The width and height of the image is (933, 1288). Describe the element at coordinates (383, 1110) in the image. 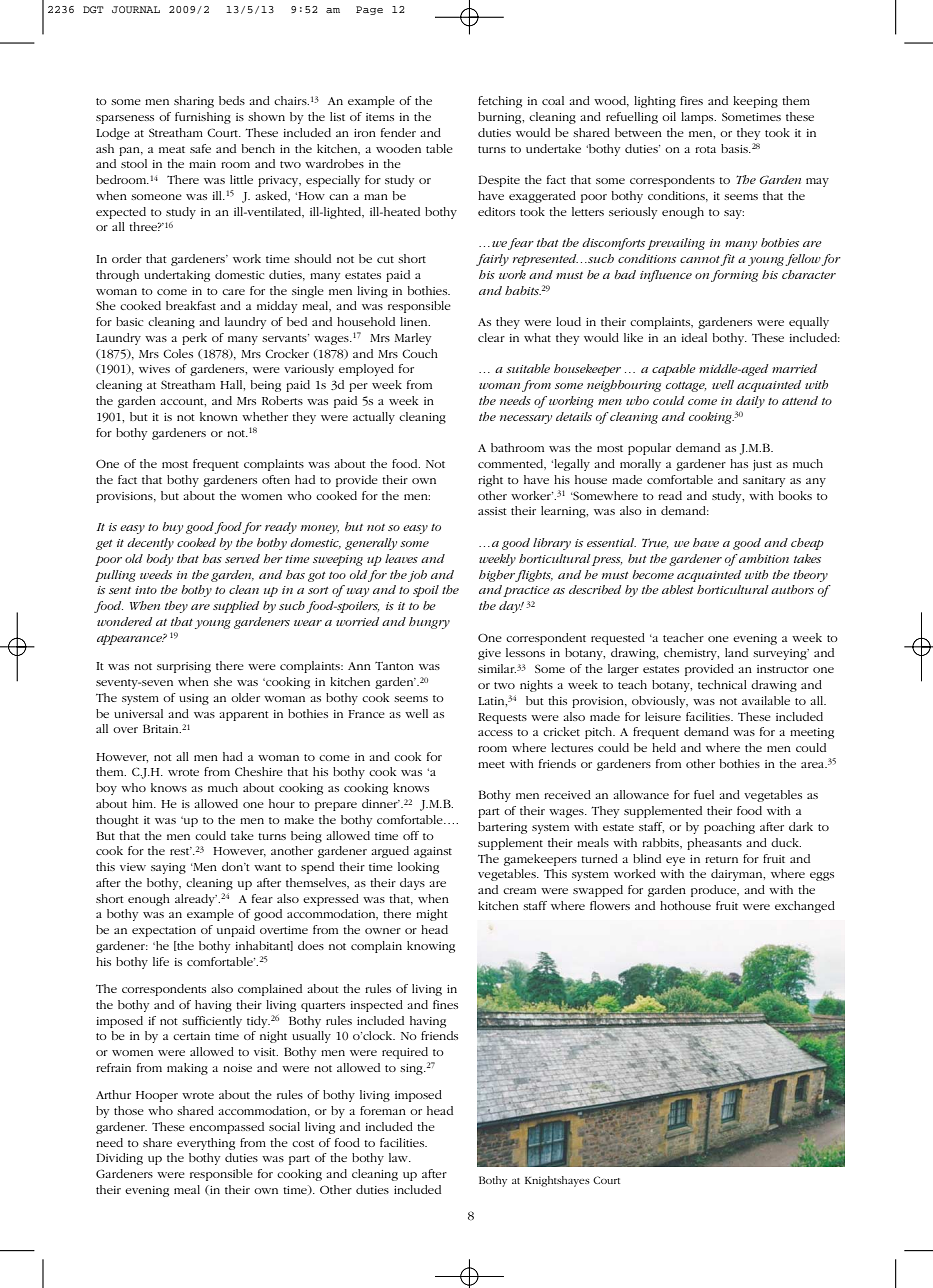

I see `foreman` at that location.
